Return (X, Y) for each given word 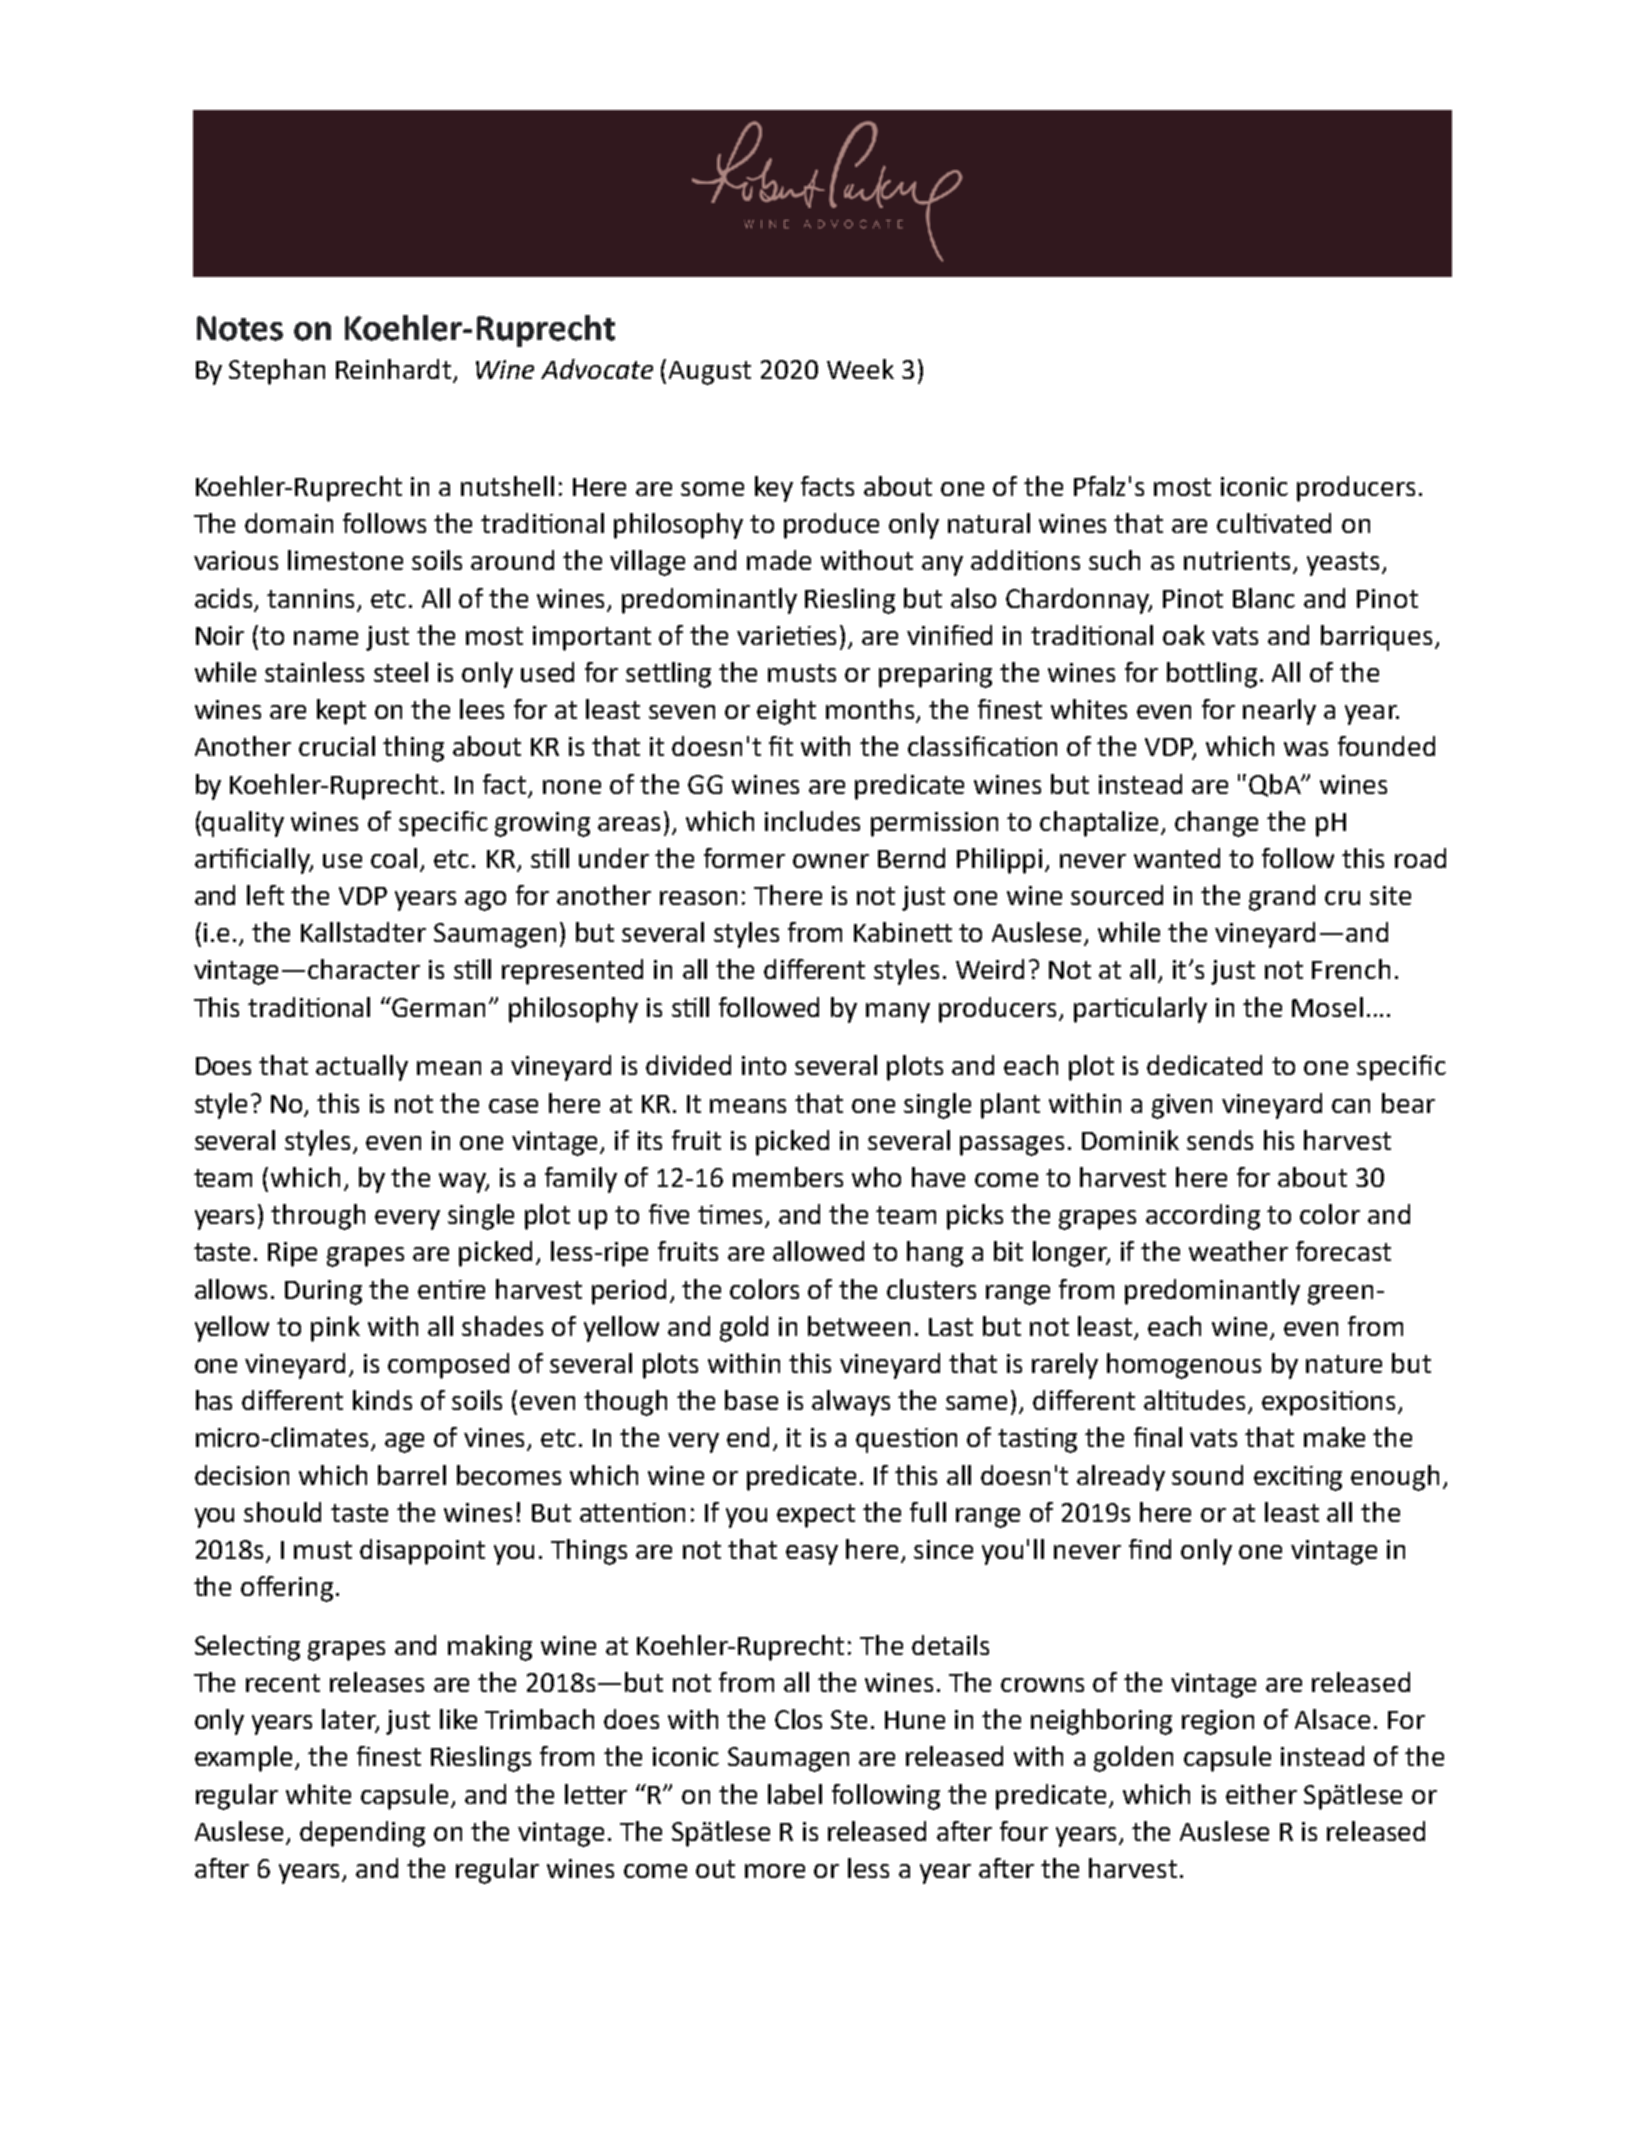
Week (860, 369)
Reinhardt (393, 369)
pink (335, 1329)
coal (394, 858)
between (859, 1326)
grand (1282, 898)
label (795, 1794)
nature (1344, 1364)
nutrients (1239, 562)
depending (362, 1834)
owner (831, 861)
